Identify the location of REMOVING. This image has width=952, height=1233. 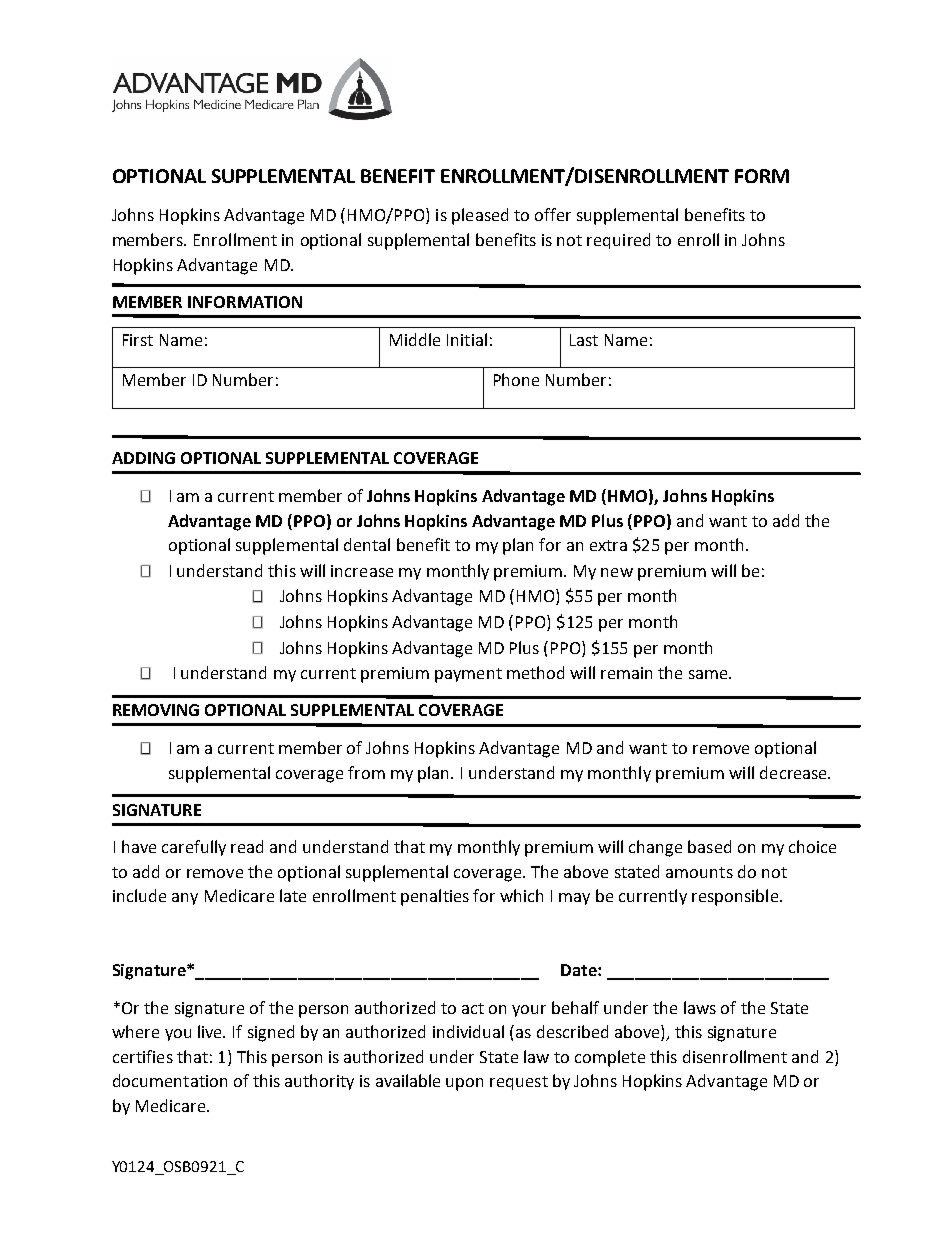
(156, 710).
